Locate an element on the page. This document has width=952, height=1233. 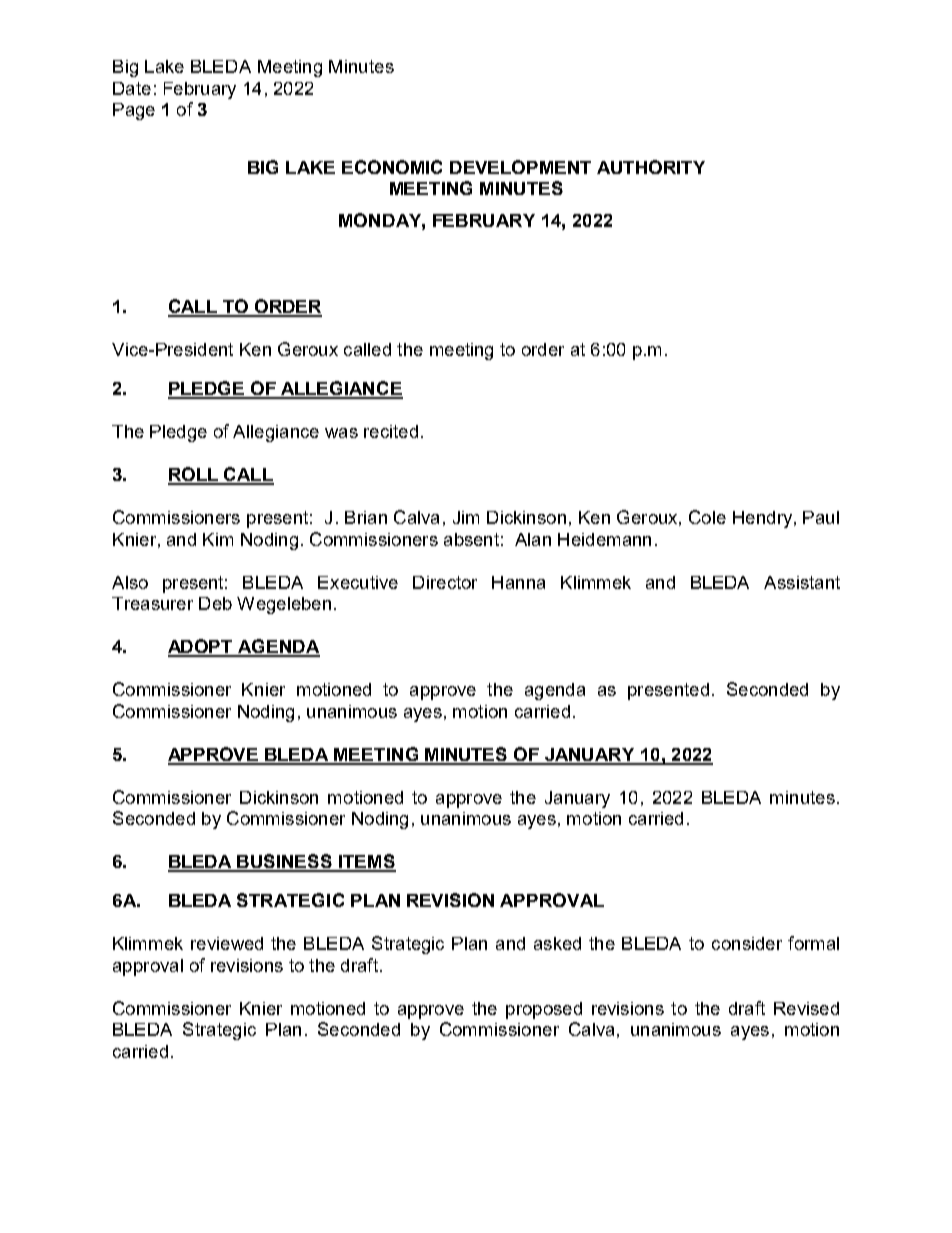
DEVELOPMENT is located at coordinates (520, 167).
